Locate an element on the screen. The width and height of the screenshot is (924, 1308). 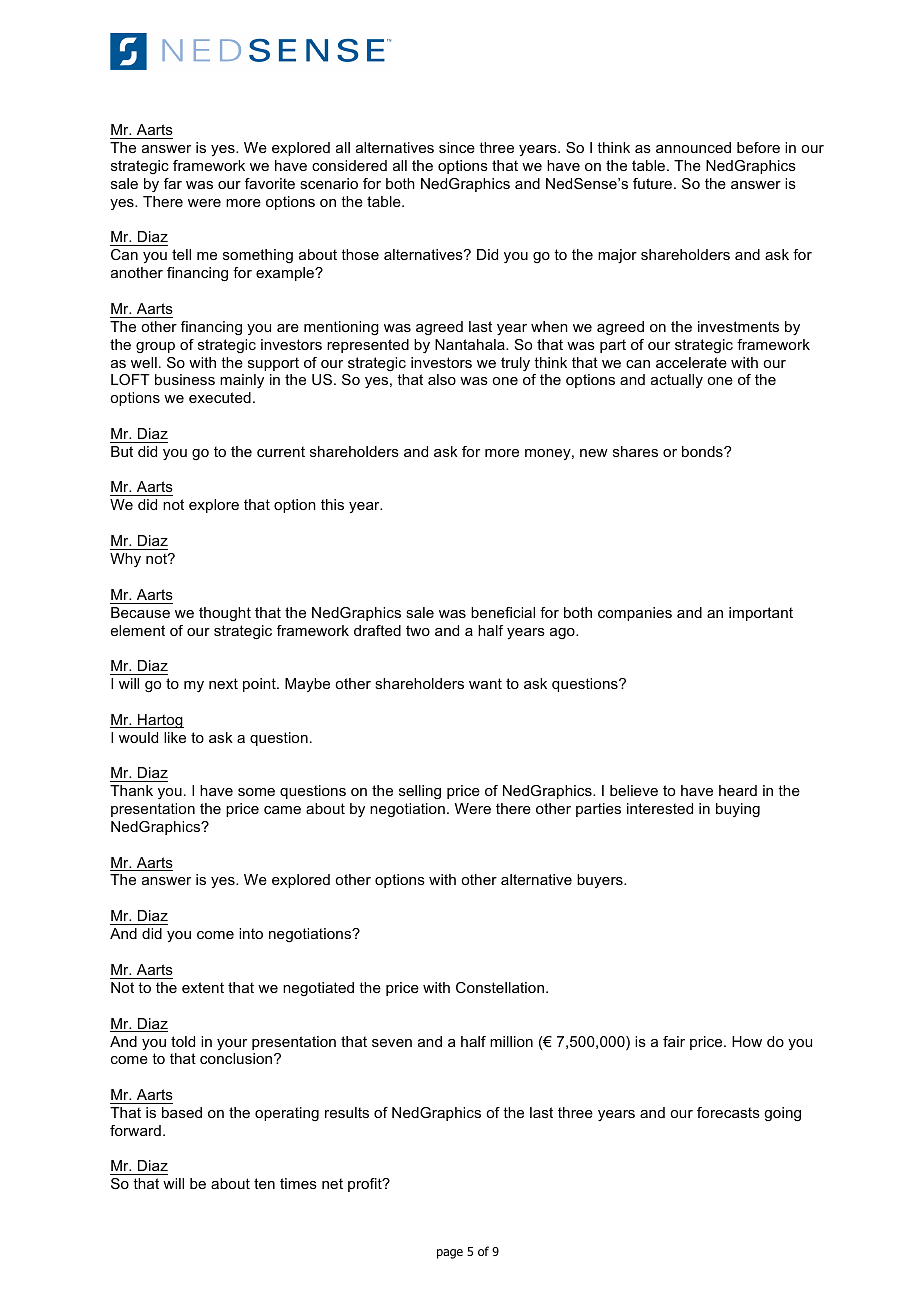
forecasts is located at coordinates (728, 1112).
